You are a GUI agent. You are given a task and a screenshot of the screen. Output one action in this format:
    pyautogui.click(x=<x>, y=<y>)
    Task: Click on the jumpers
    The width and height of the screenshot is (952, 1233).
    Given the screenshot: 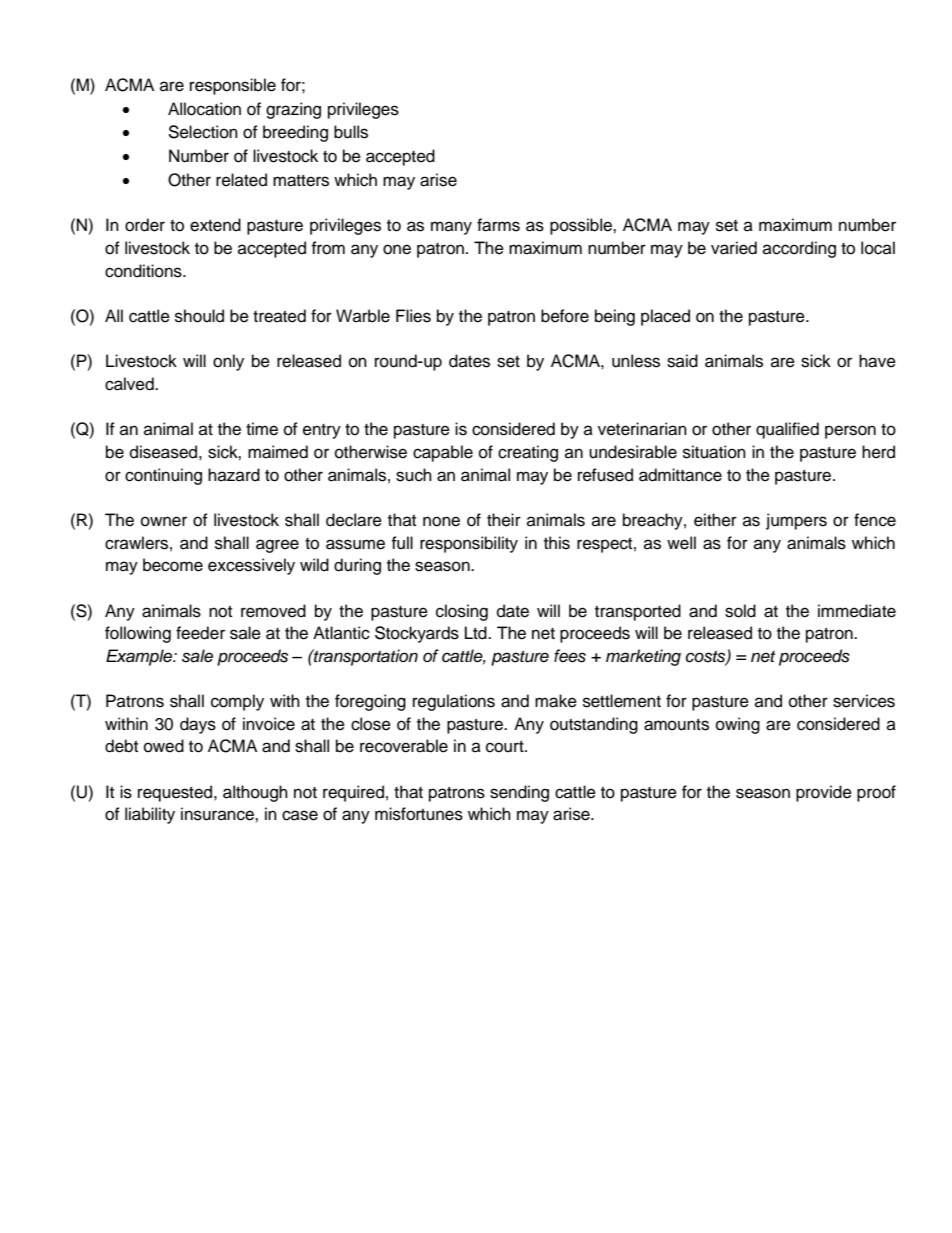 What is the action you would take?
    pyautogui.click(x=796, y=521)
